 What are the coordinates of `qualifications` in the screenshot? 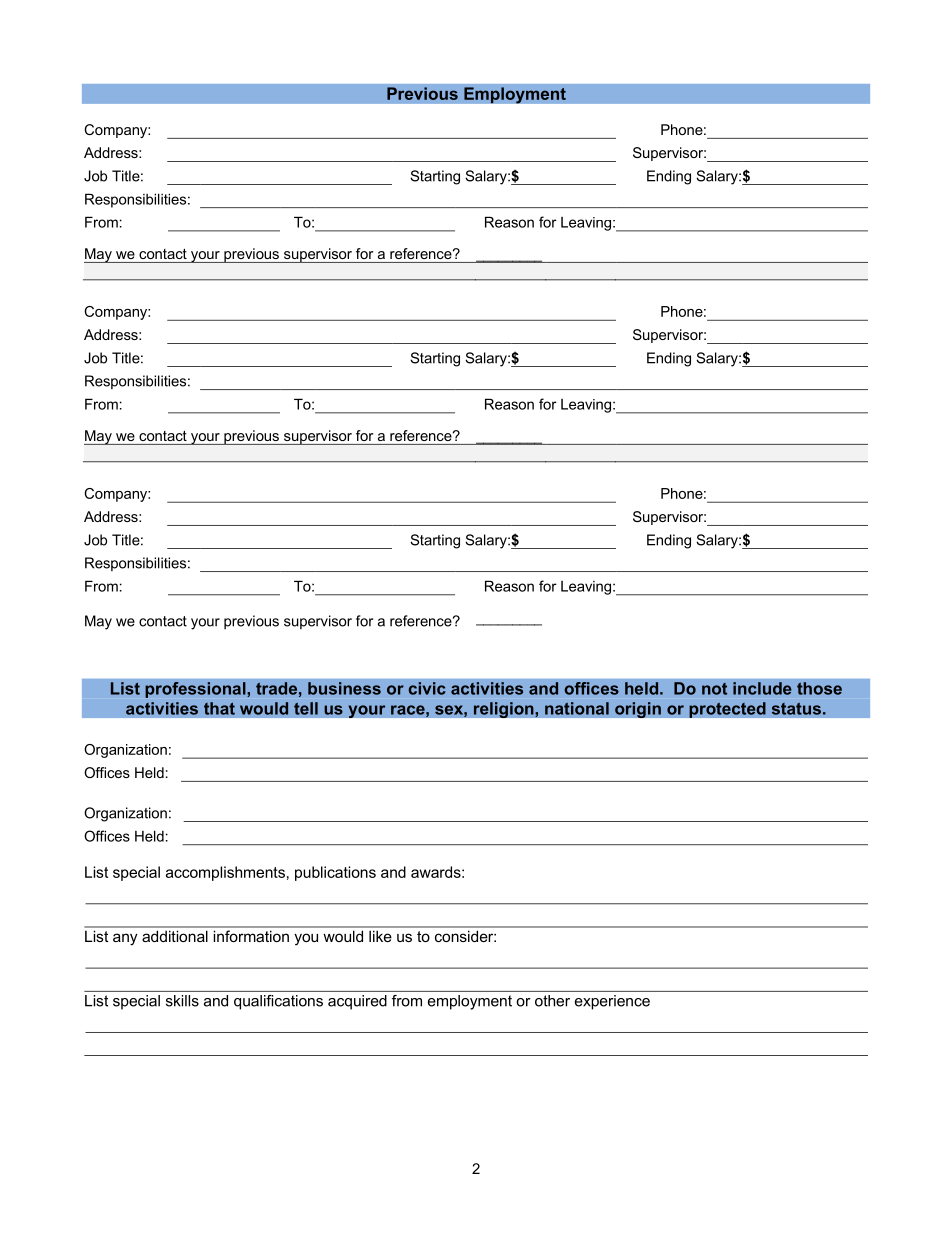 It's located at (278, 1002).
